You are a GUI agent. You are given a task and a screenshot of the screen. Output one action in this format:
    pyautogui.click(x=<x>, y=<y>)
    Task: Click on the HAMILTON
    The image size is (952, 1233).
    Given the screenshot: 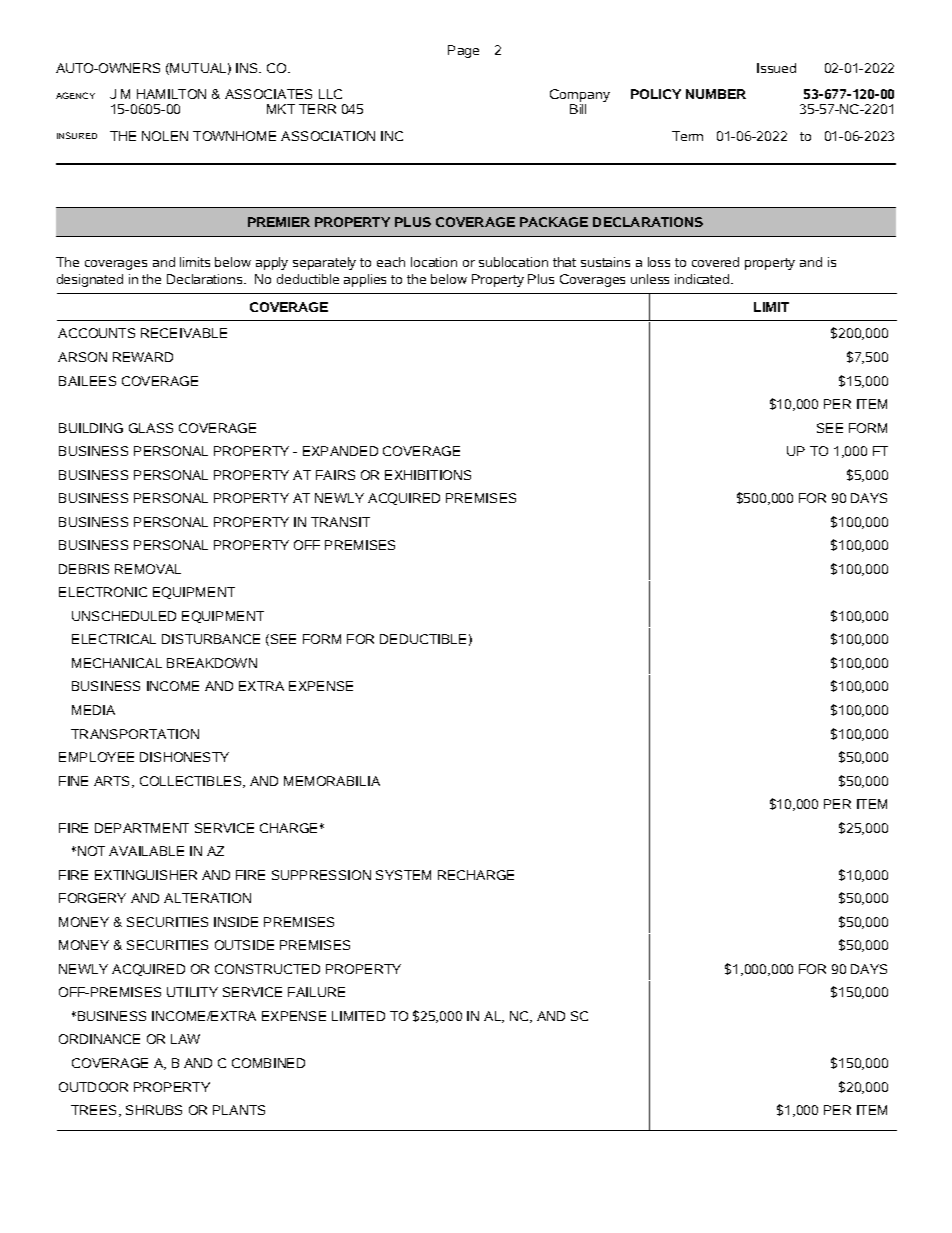 What is the action you would take?
    pyautogui.click(x=171, y=94)
